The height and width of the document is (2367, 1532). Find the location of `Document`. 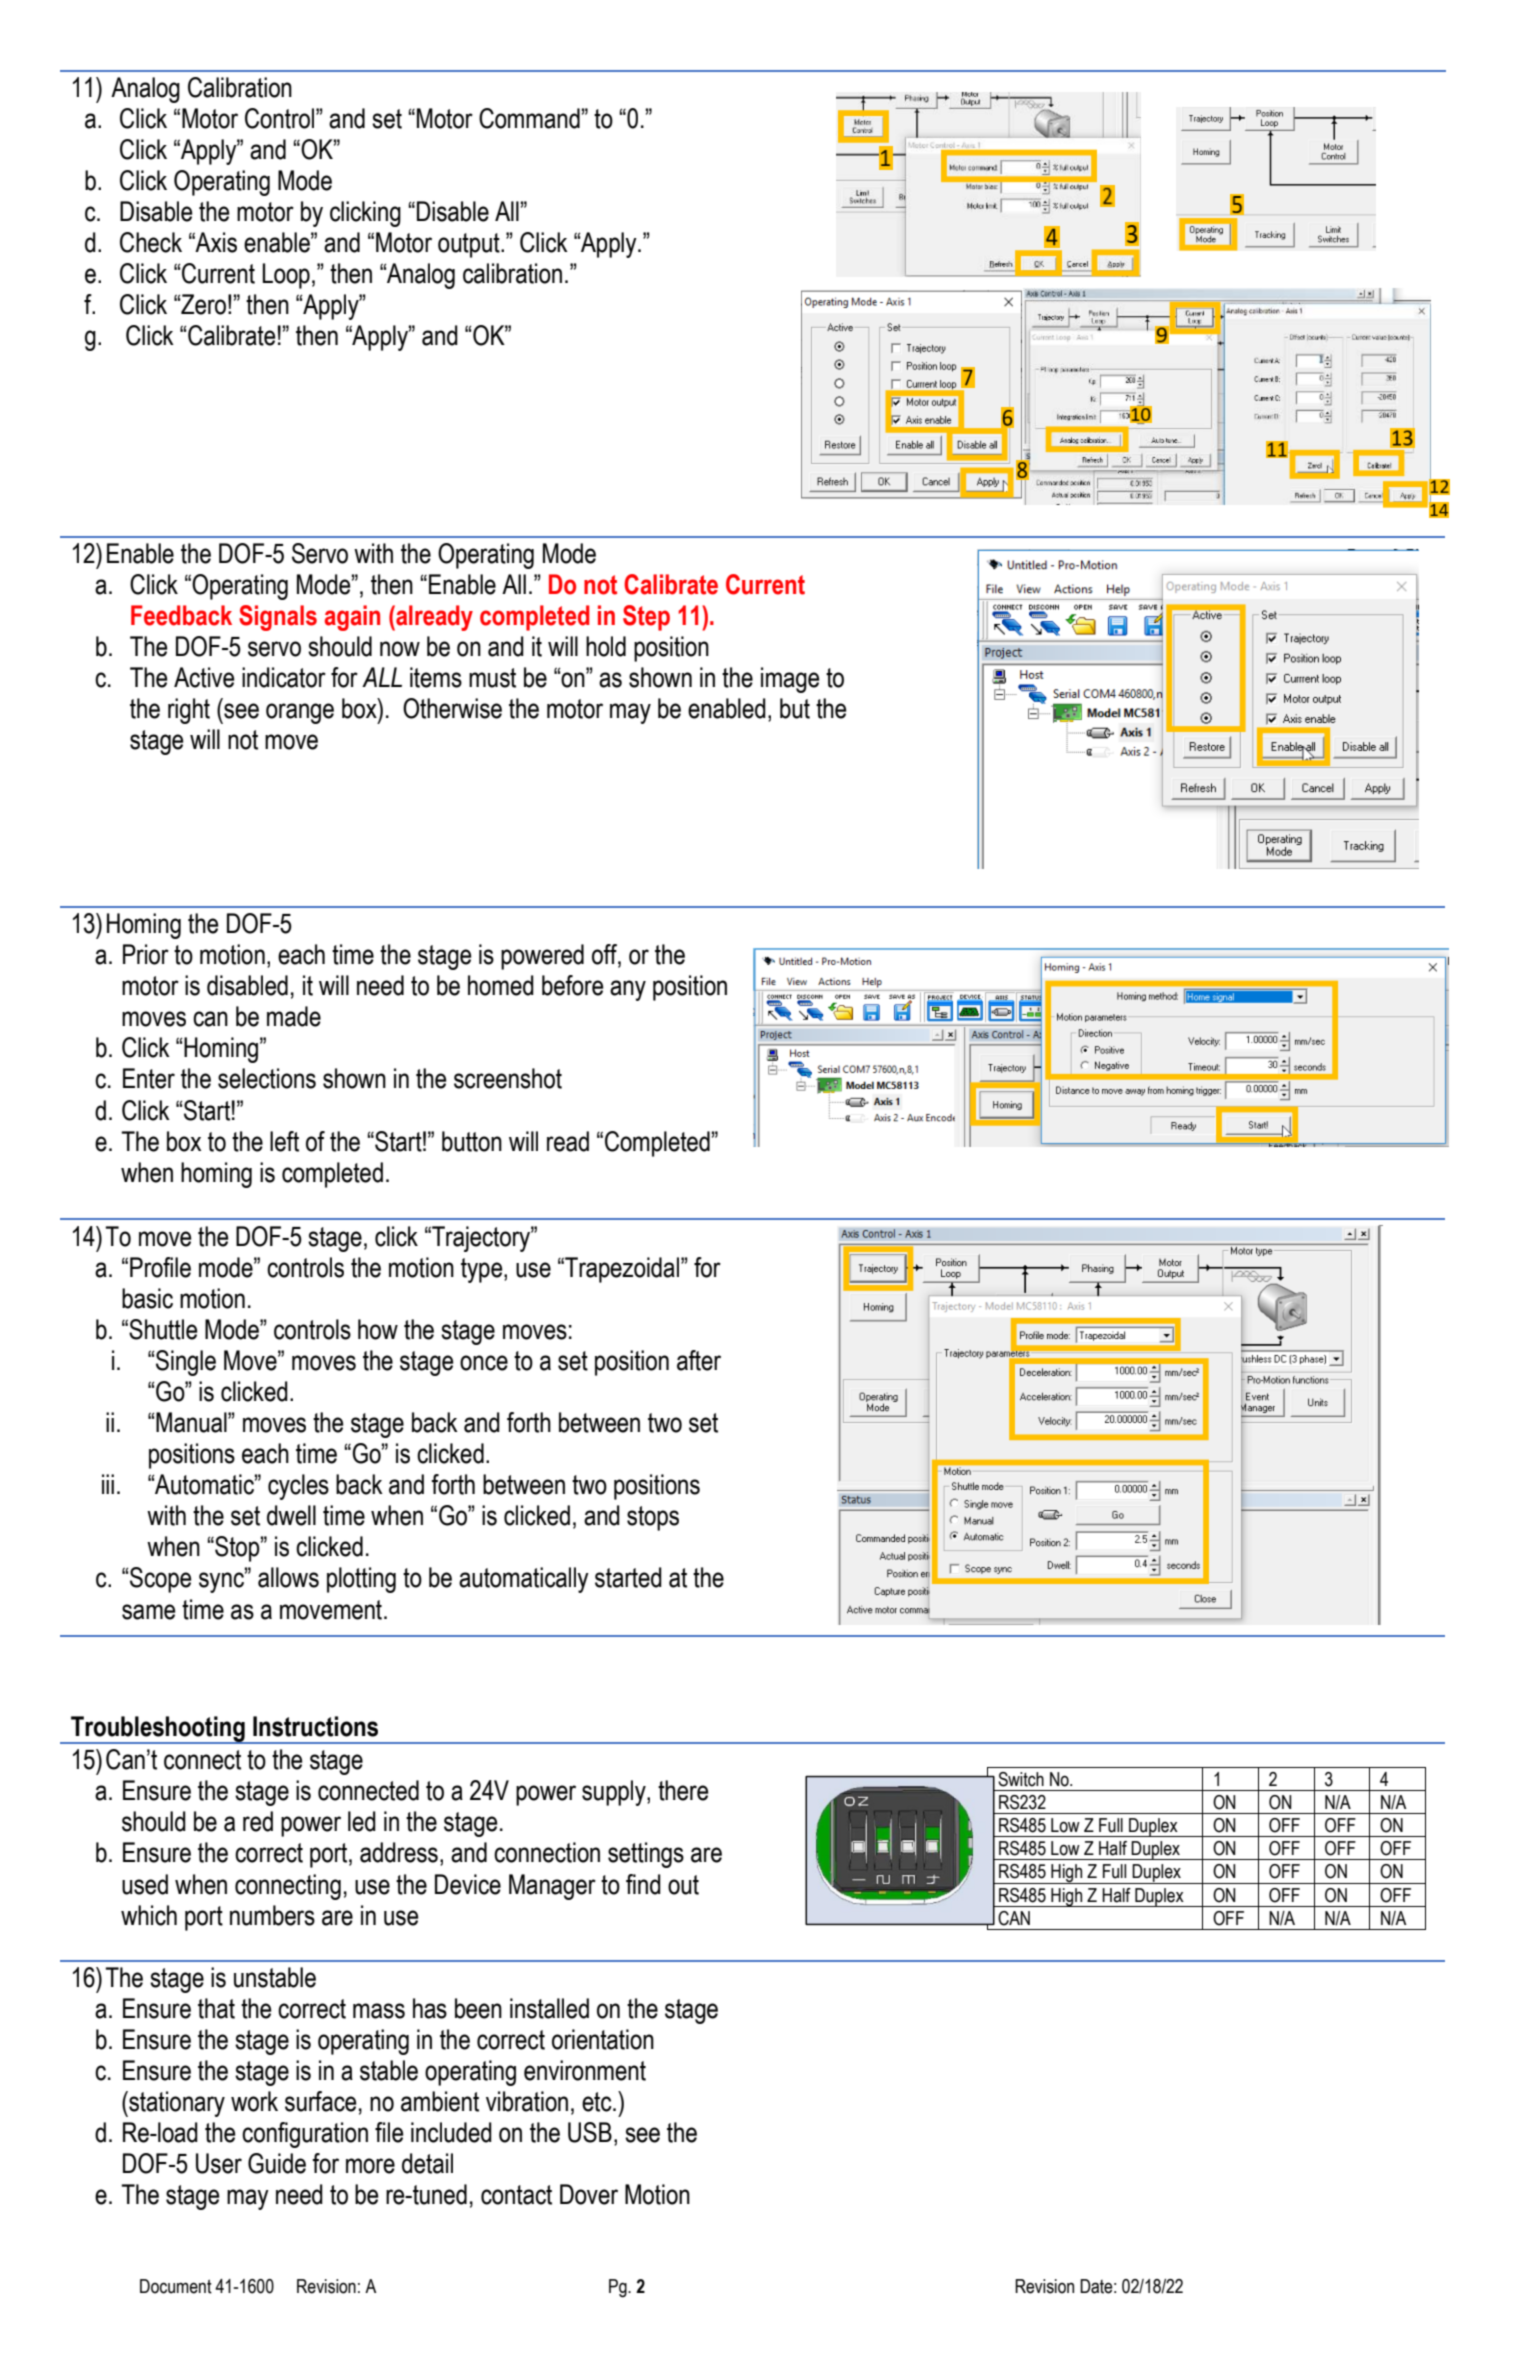

Document is located at coordinates (176, 2286).
